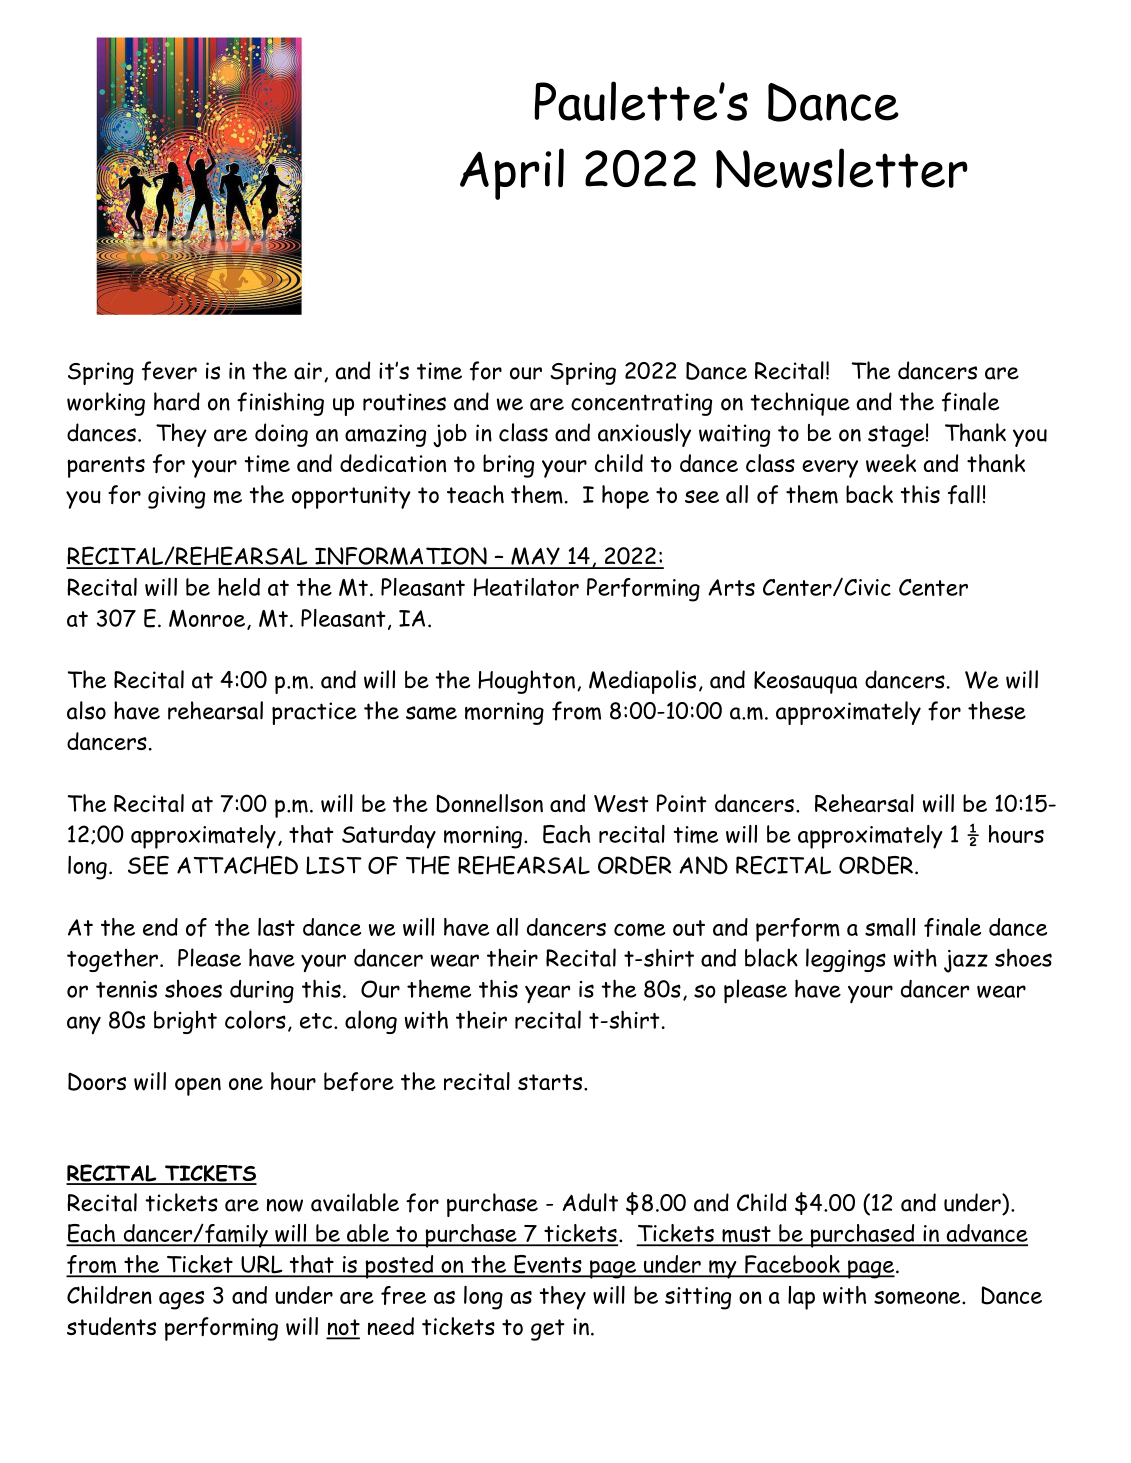  What do you see at coordinates (207, 618) in the image?
I see `Monroe` at bounding box center [207, 618].
